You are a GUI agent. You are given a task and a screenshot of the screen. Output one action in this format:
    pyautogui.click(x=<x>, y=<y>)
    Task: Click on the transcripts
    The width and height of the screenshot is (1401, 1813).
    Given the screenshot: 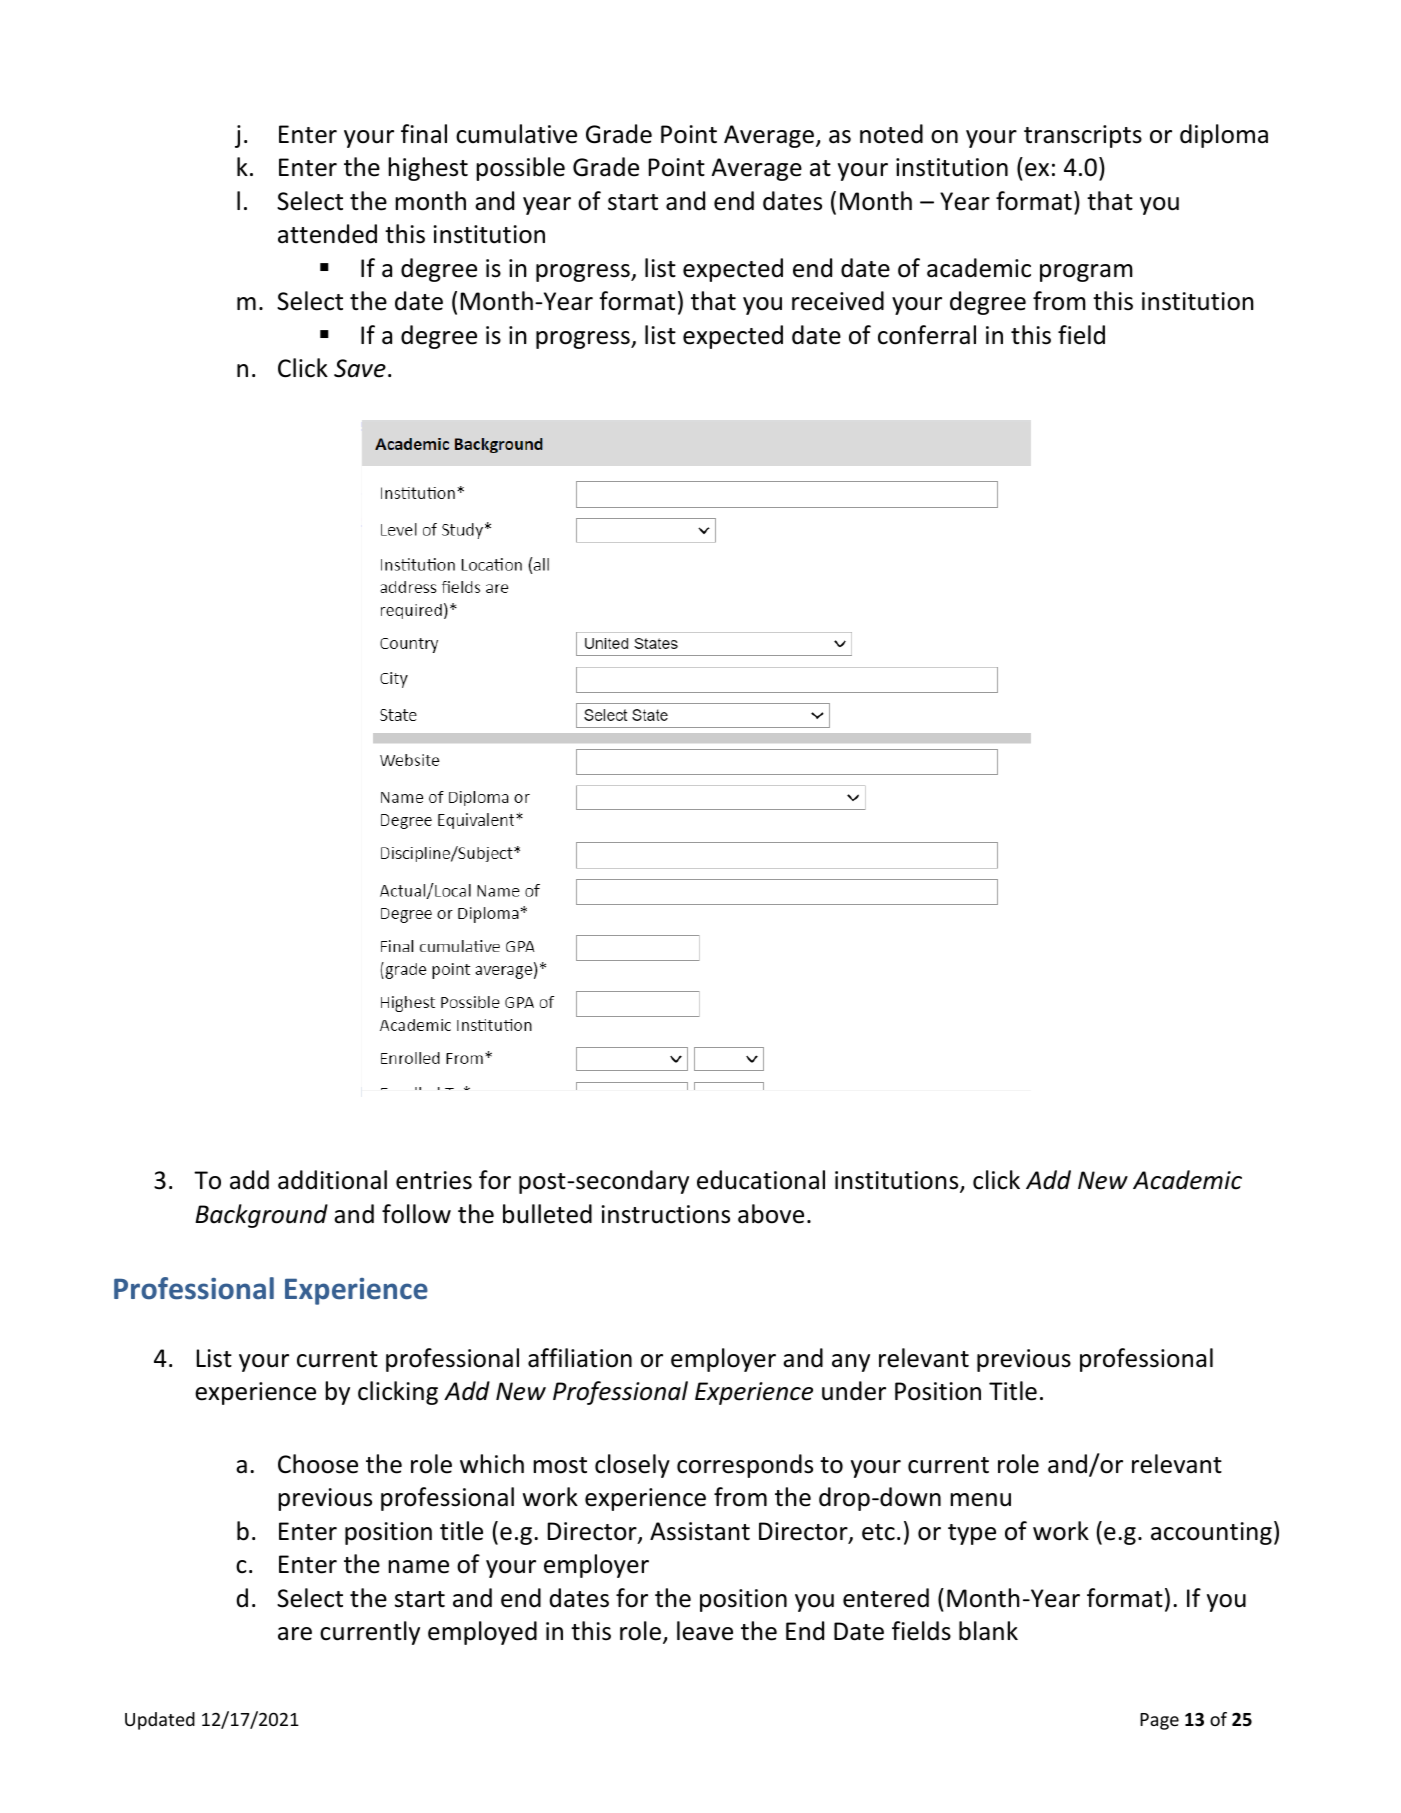 What is the action you would take?
    pyautogui.click(x=1083, y=136)
